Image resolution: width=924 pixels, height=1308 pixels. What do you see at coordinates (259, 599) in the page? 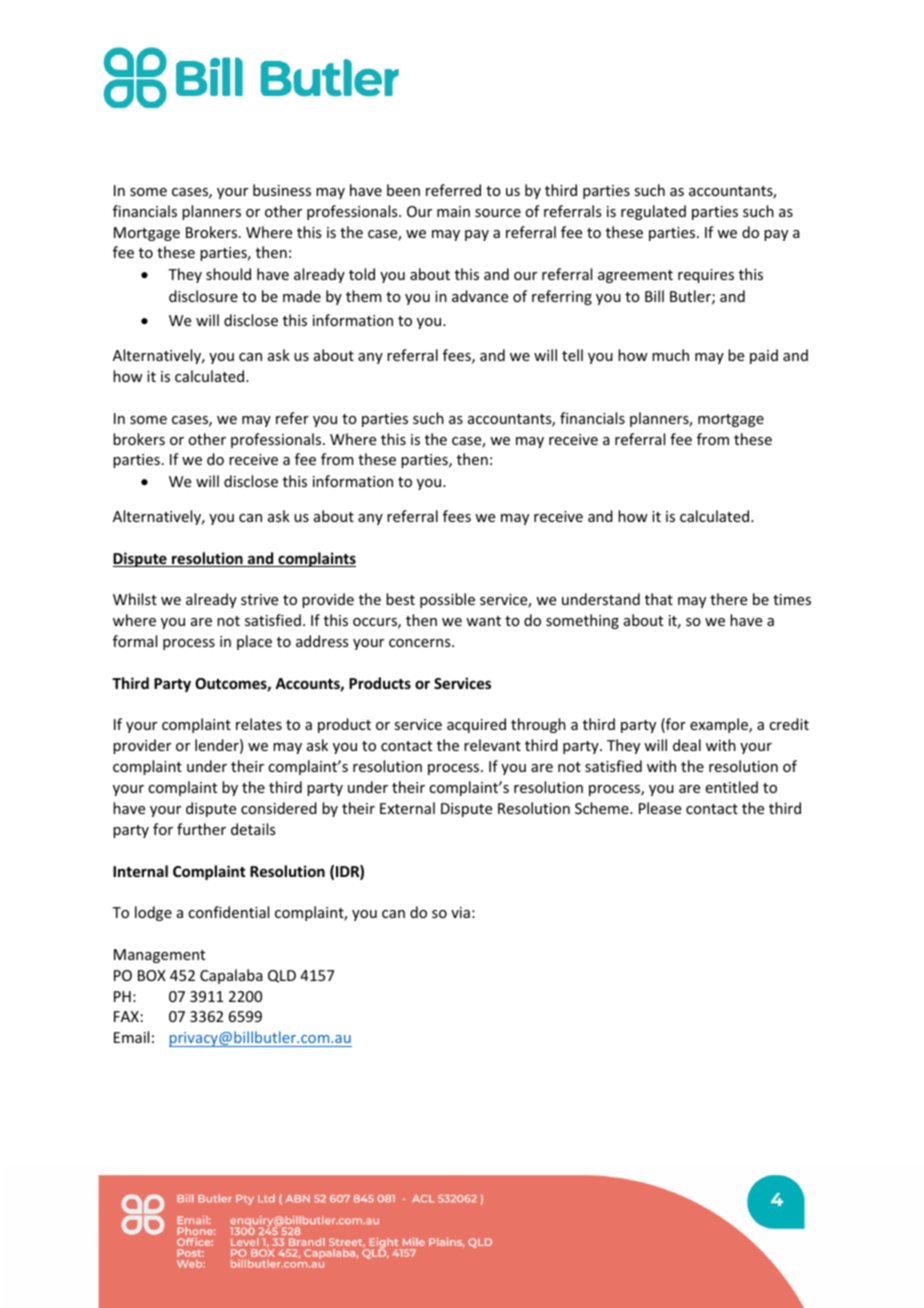
I see `strive` at bounding box center [259, 599].
